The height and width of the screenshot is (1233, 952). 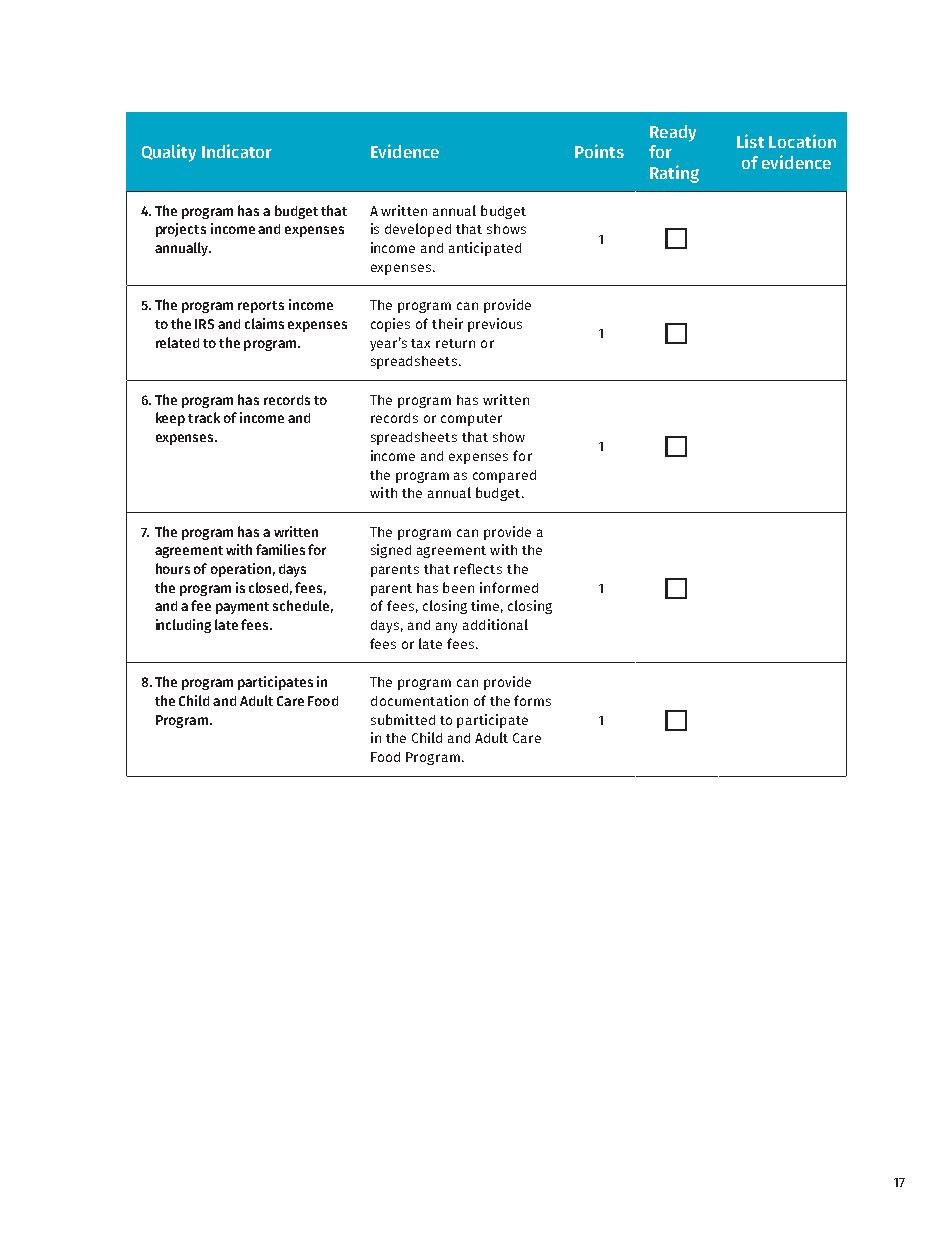 What do you see at coordinates (532, 700) in the screenshot?
I see `forms` at bounding box center [532, 700].
